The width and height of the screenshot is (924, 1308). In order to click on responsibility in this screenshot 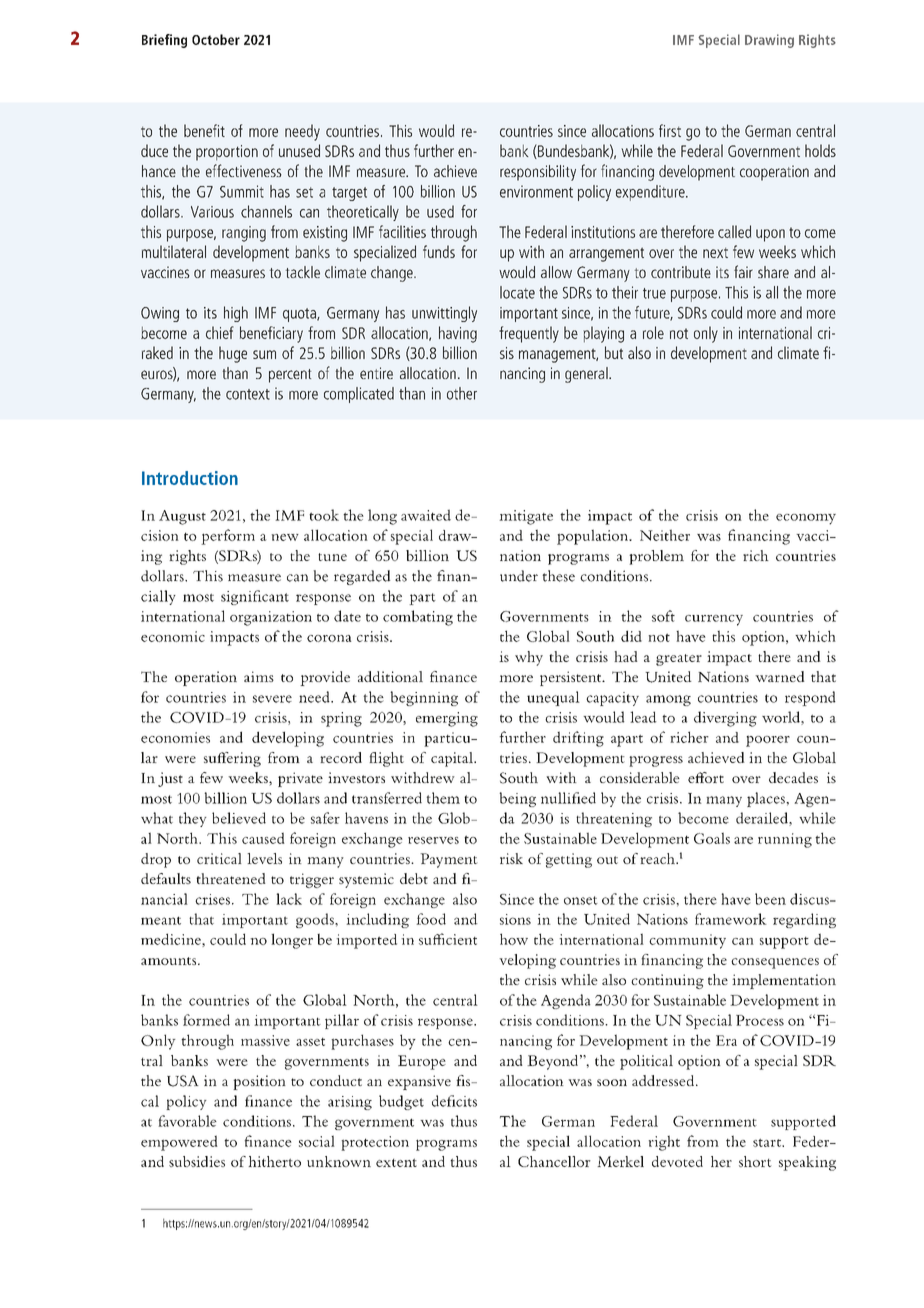, I will do `click(538, 173)`.
